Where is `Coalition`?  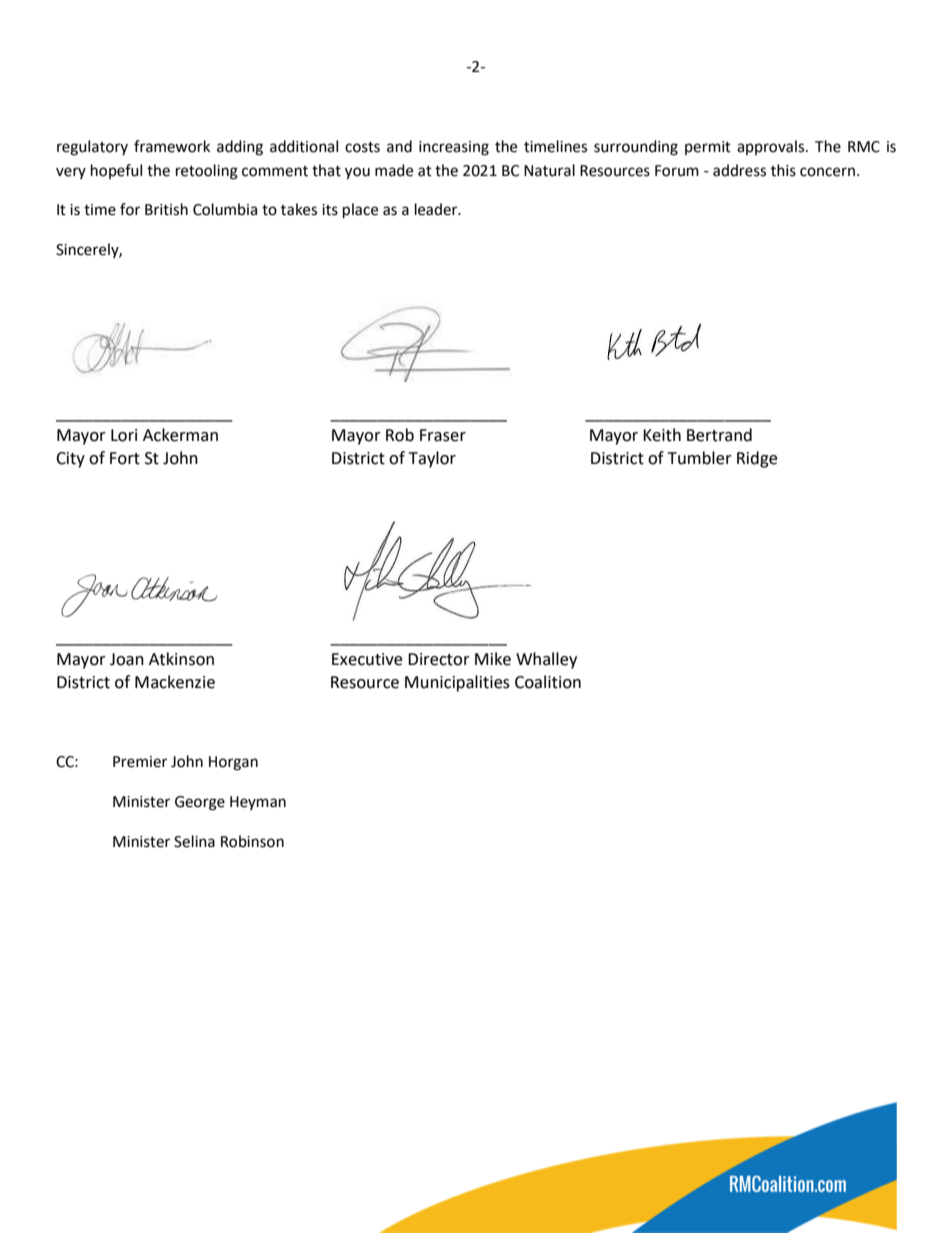
Coalition is located at coordinates (548, 682).
